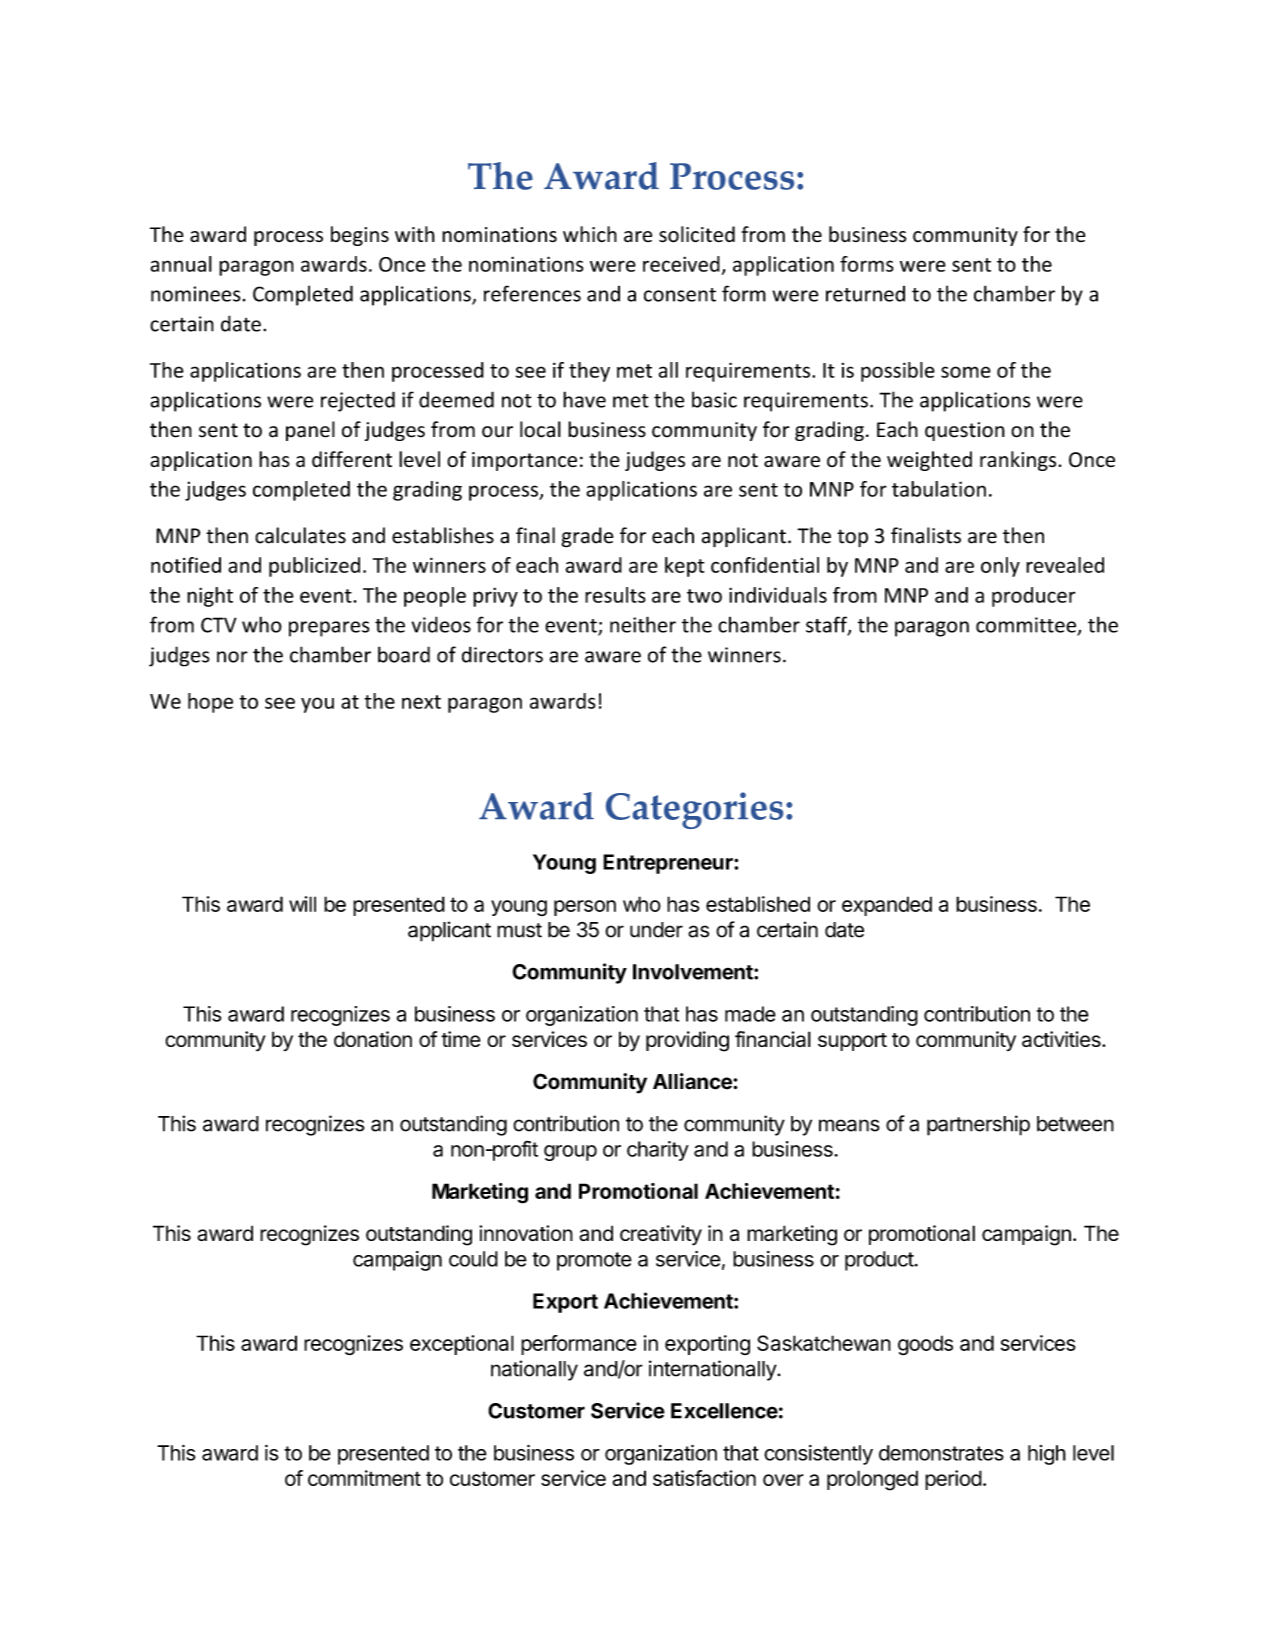 This screenshot has width=1272, height=1646. I want to click on expanded, so click(887, 906).
